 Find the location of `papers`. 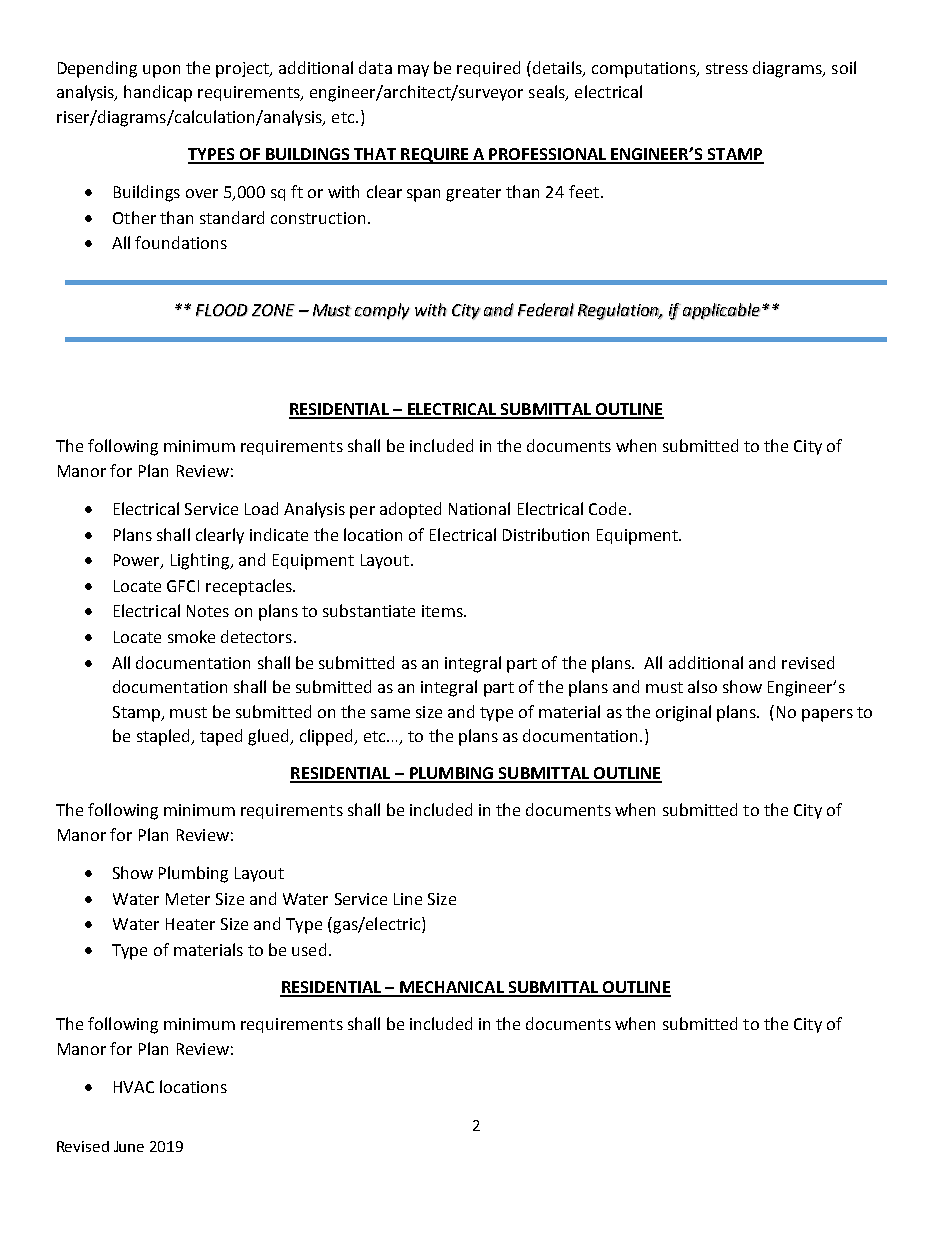

papers is located at coordinates (827, 715).
